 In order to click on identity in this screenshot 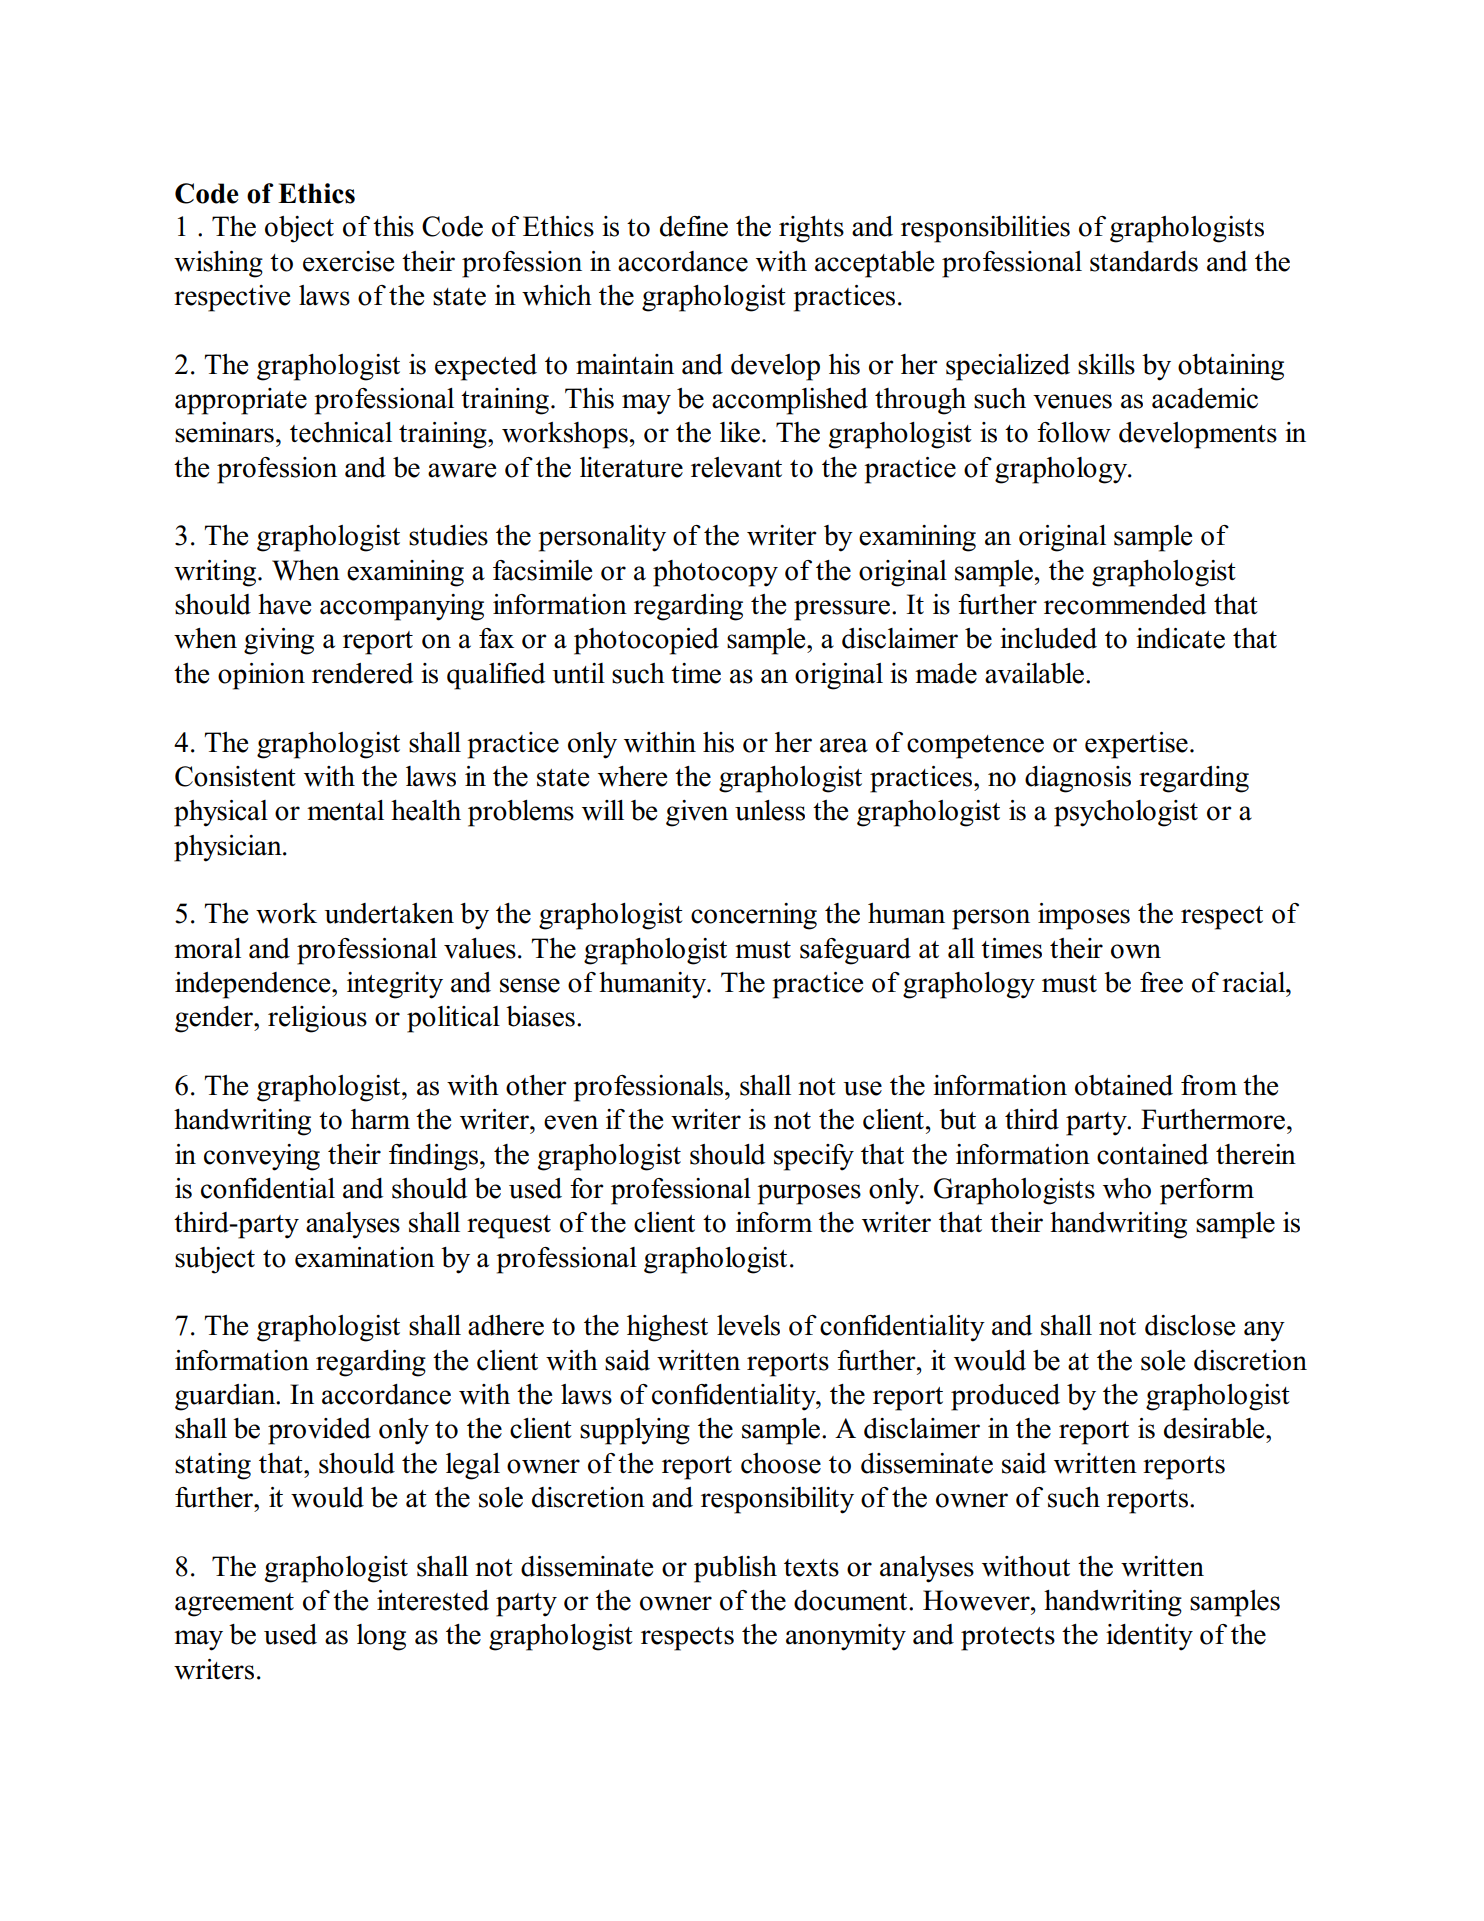, I will do `click(1149, 1637)`.
